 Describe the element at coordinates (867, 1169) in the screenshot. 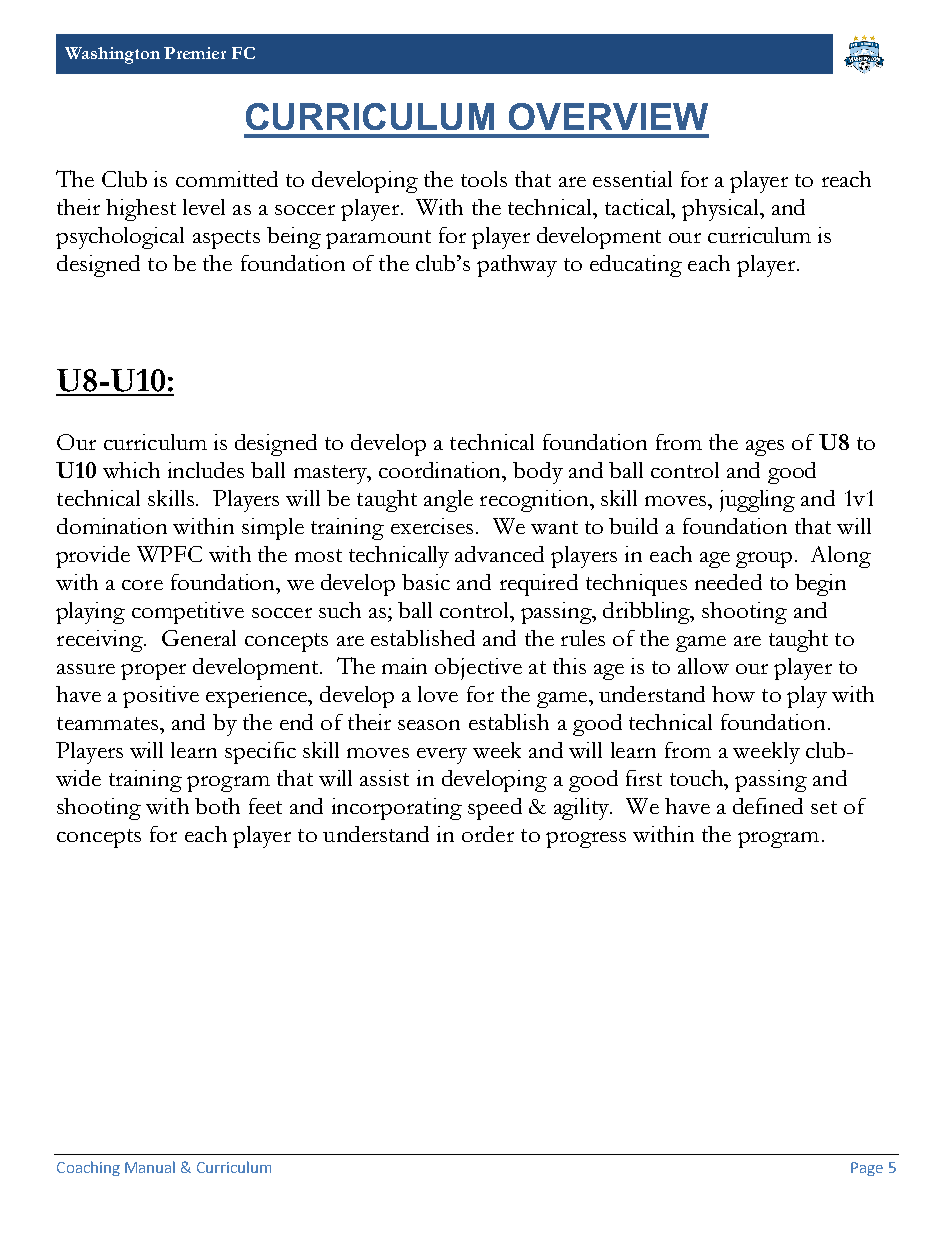

I see `Page` at that location.
